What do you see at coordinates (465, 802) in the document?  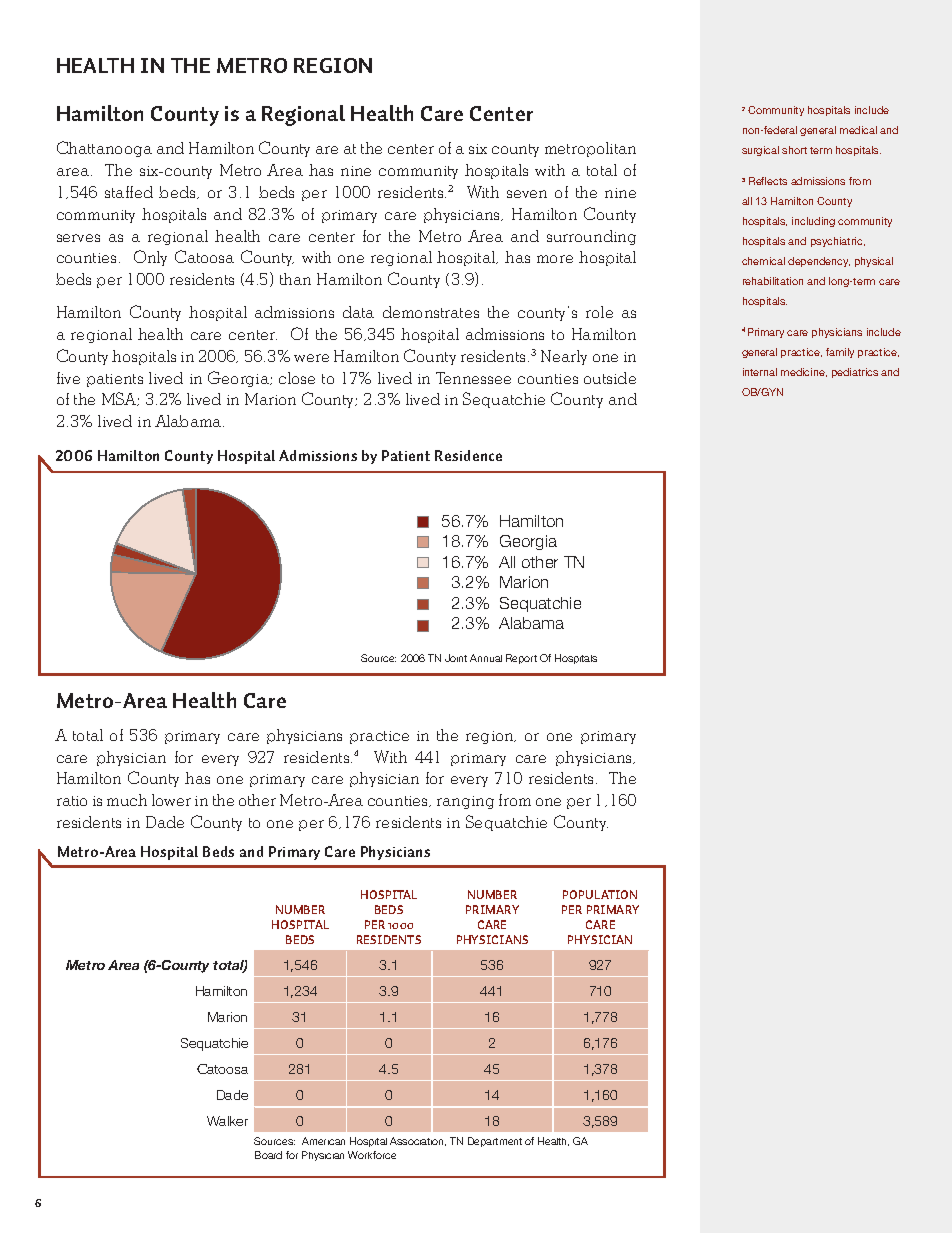 I see `ranging` at bounding box center [465, 802].
